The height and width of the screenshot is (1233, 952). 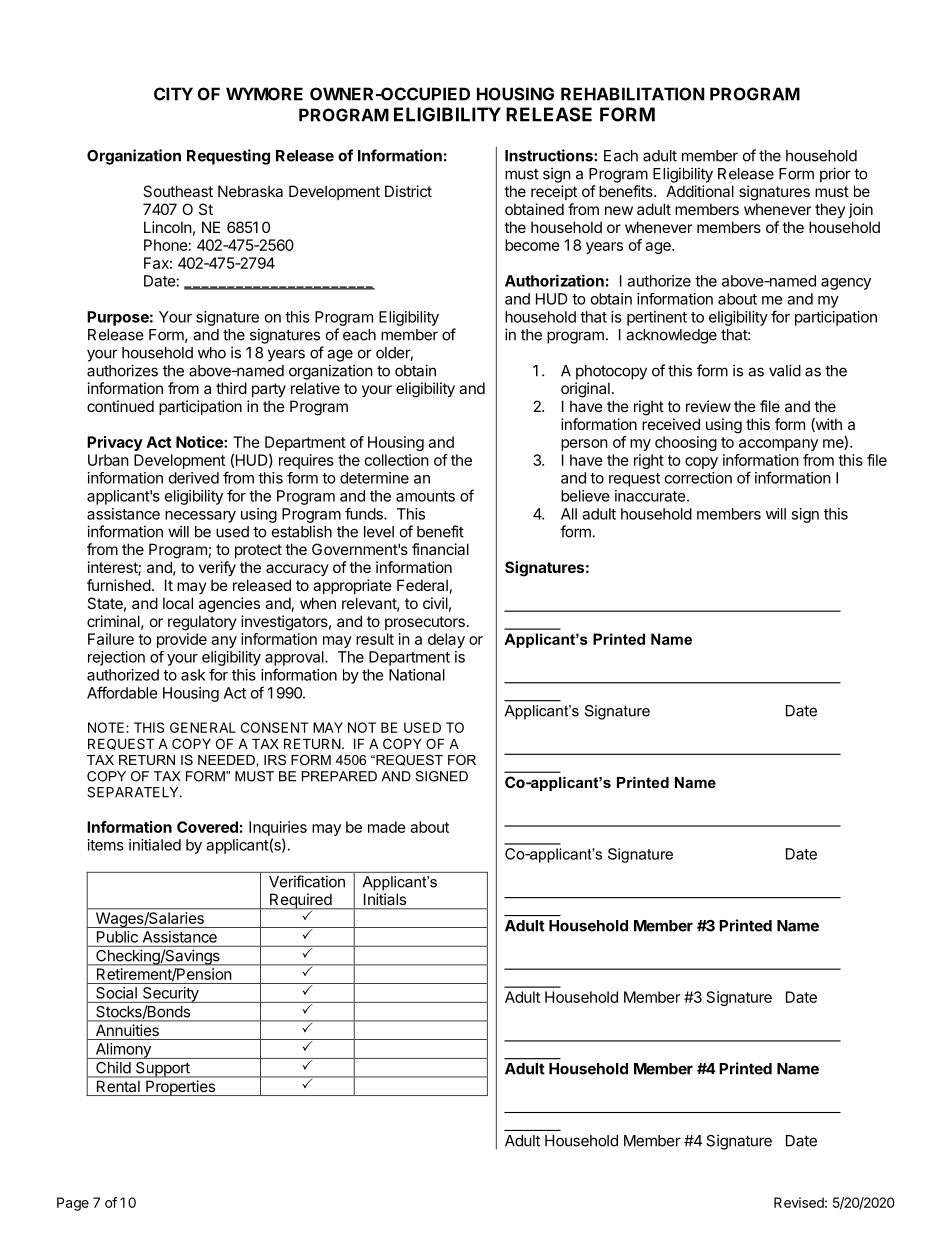 What do you see at coordinates (207, 827) in the screenshot?
I see `Covered` at bounding box center [207, 827].
